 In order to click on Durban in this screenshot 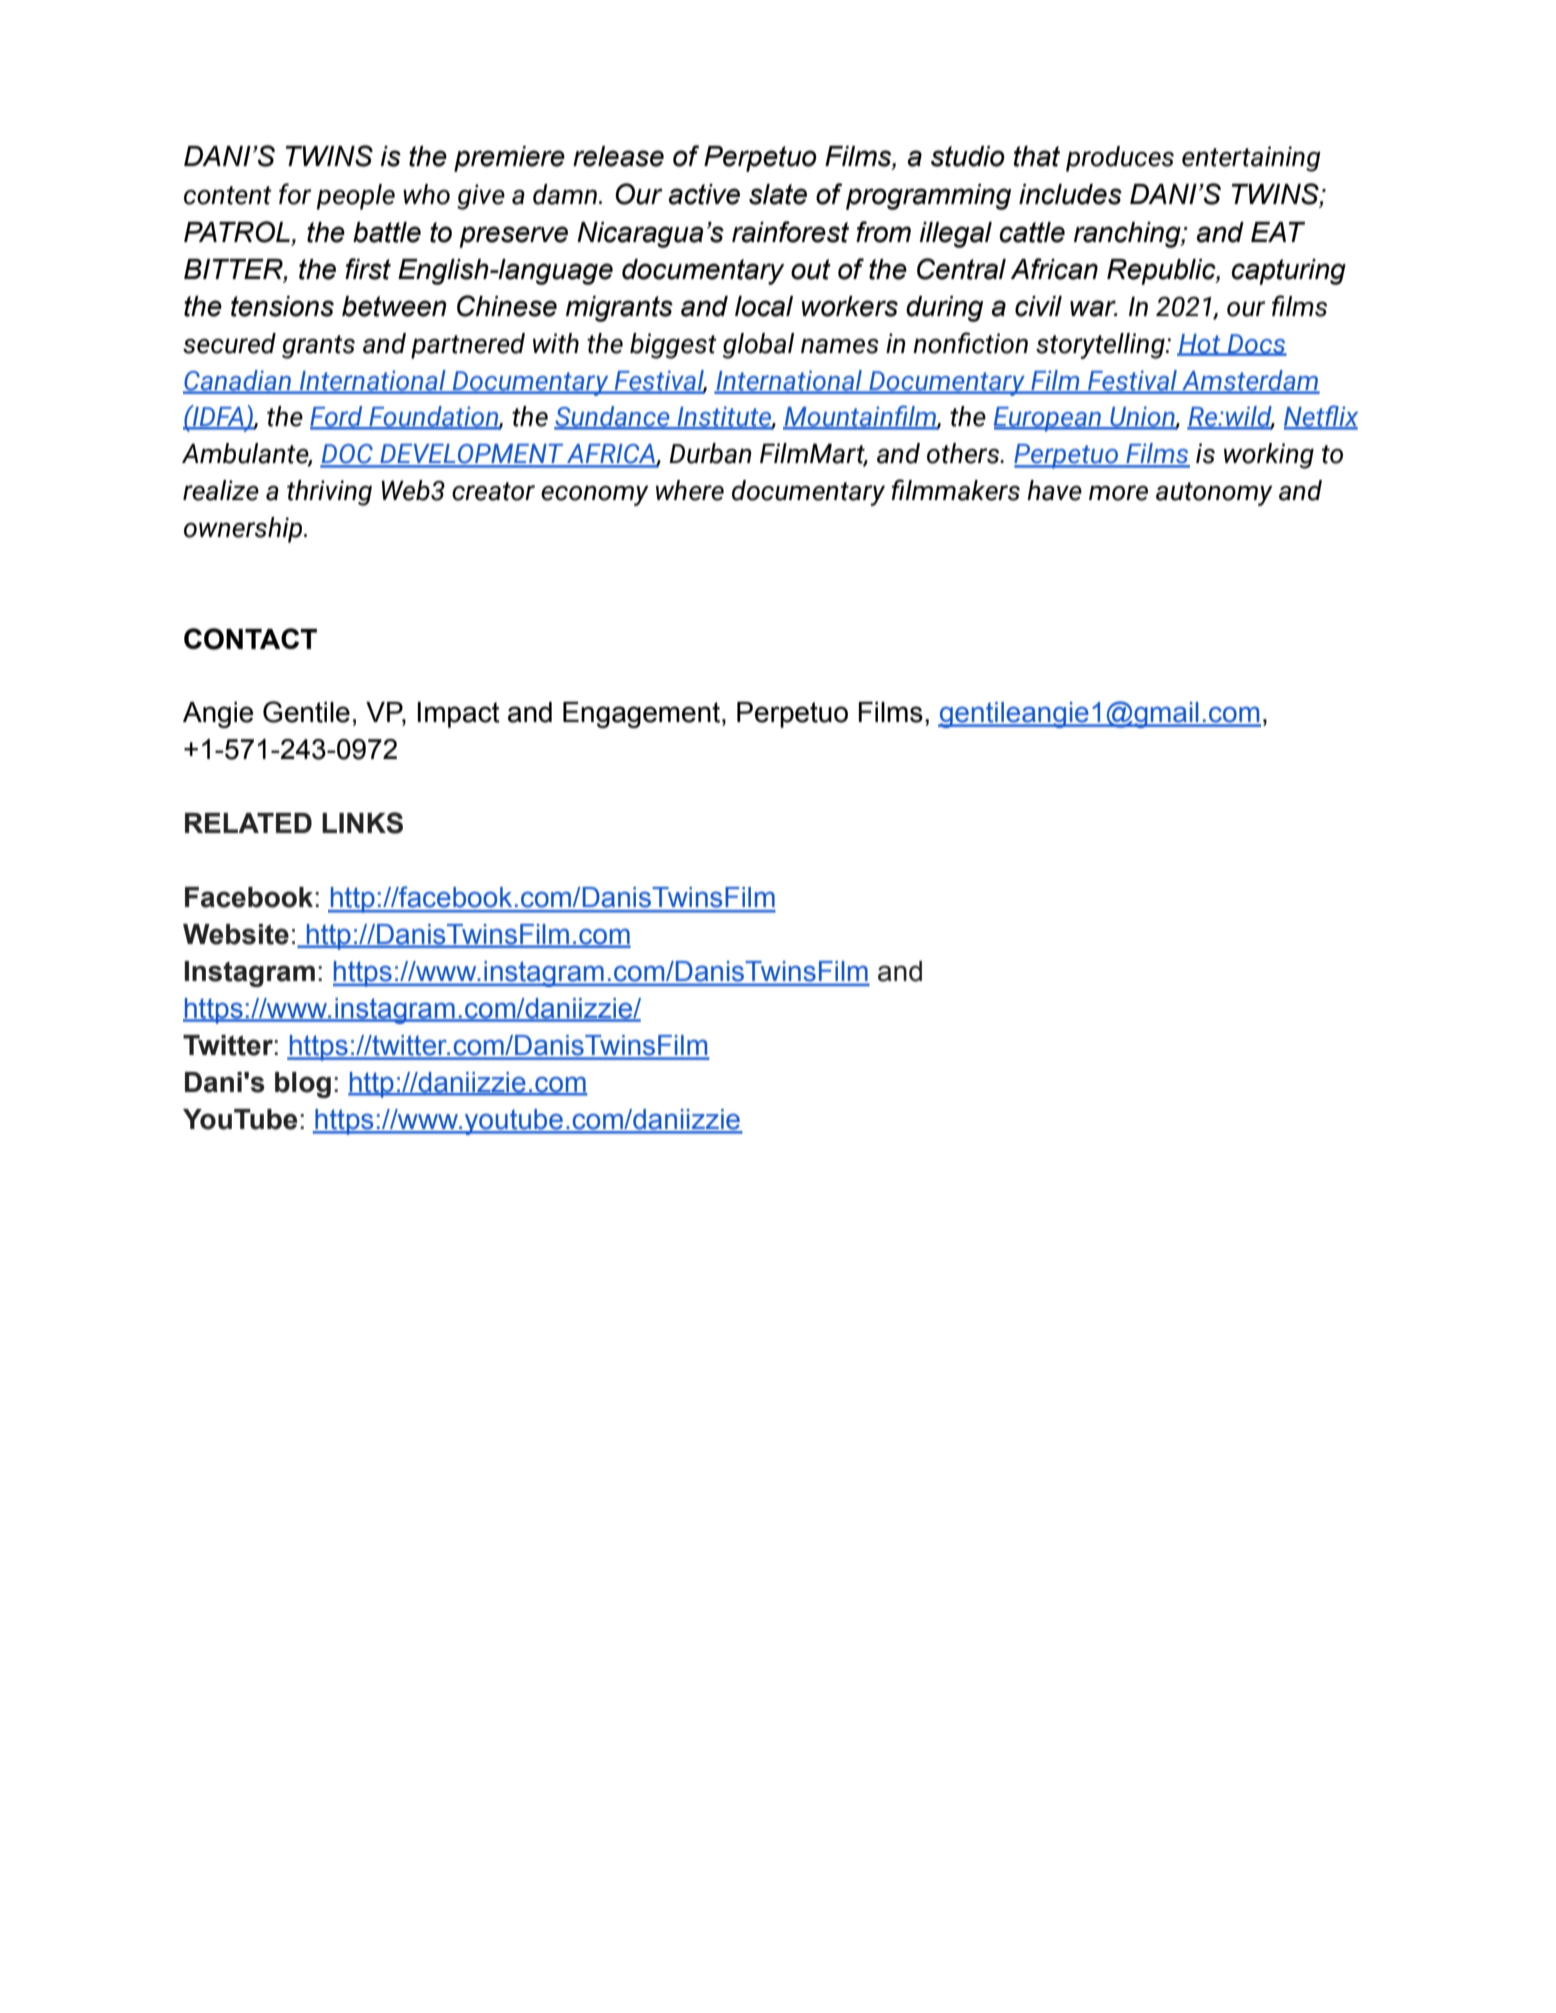, I will do `click(710, 453)`.
